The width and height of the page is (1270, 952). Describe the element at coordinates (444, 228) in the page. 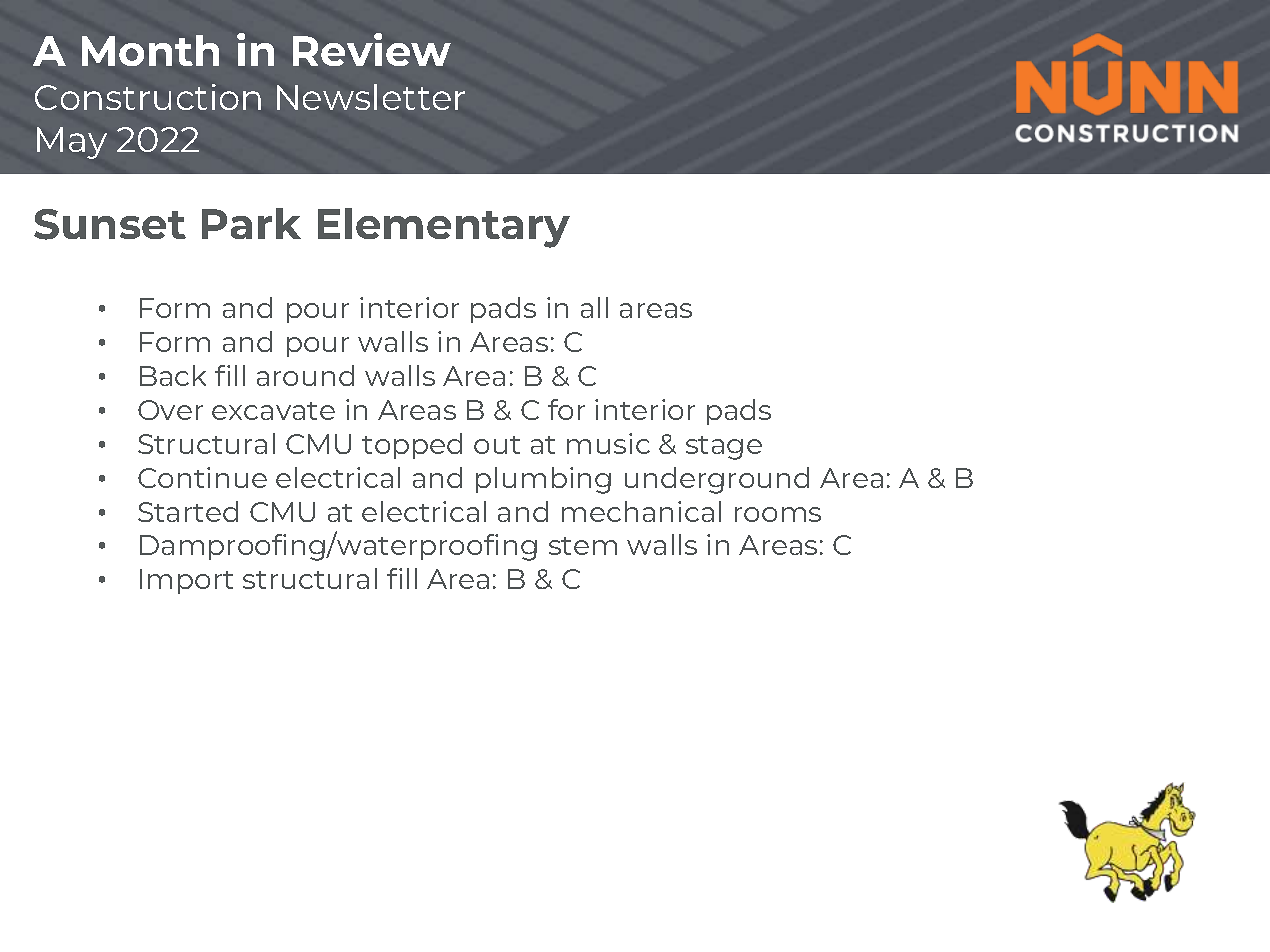

I see `Elementary` at that location.
